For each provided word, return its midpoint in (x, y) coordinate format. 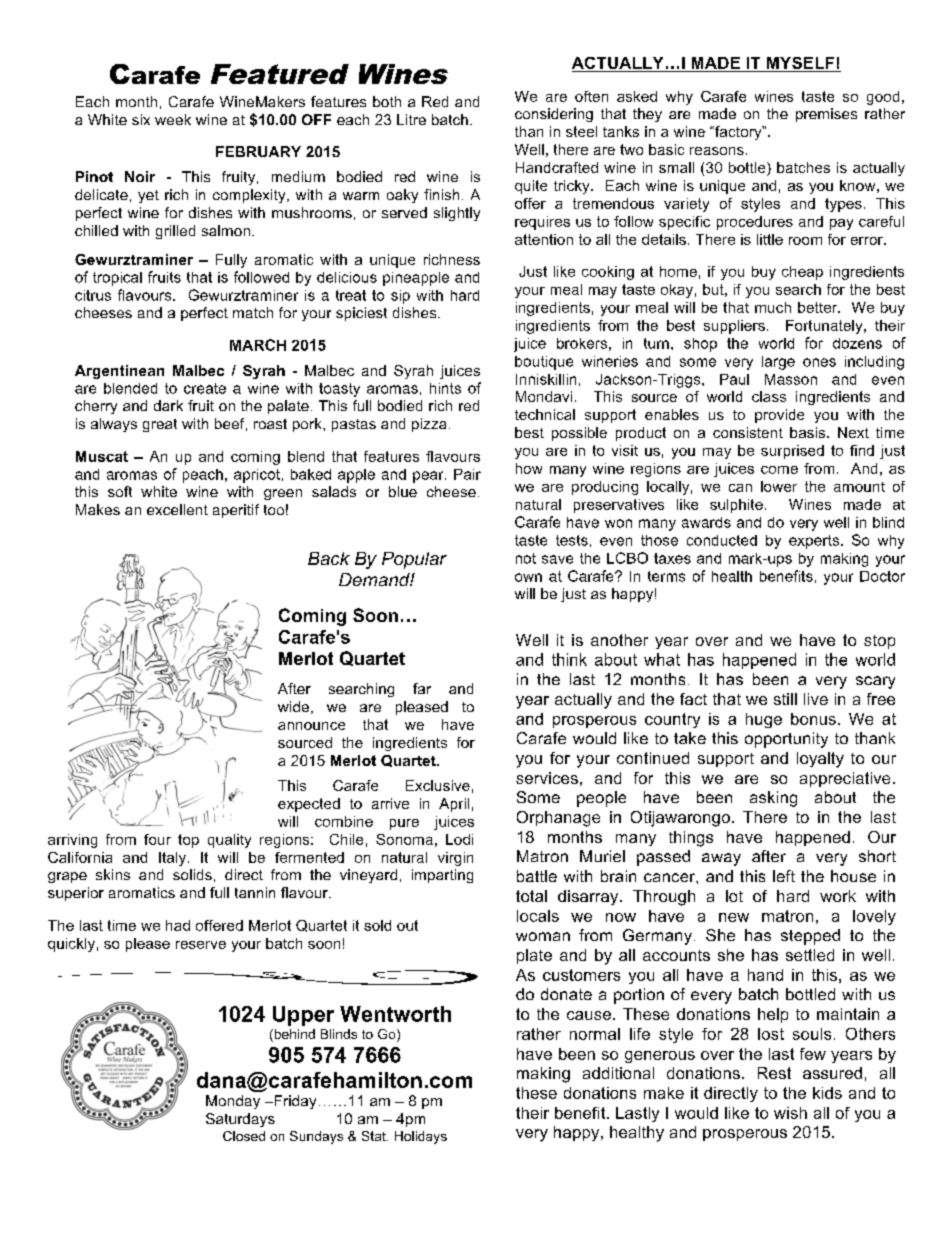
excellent (177, 509)
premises (826, 115)
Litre (411, 119)
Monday (233, 1102)
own (528, 577)
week (173, 119)
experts (814, 542)
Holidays (421, 1137)
